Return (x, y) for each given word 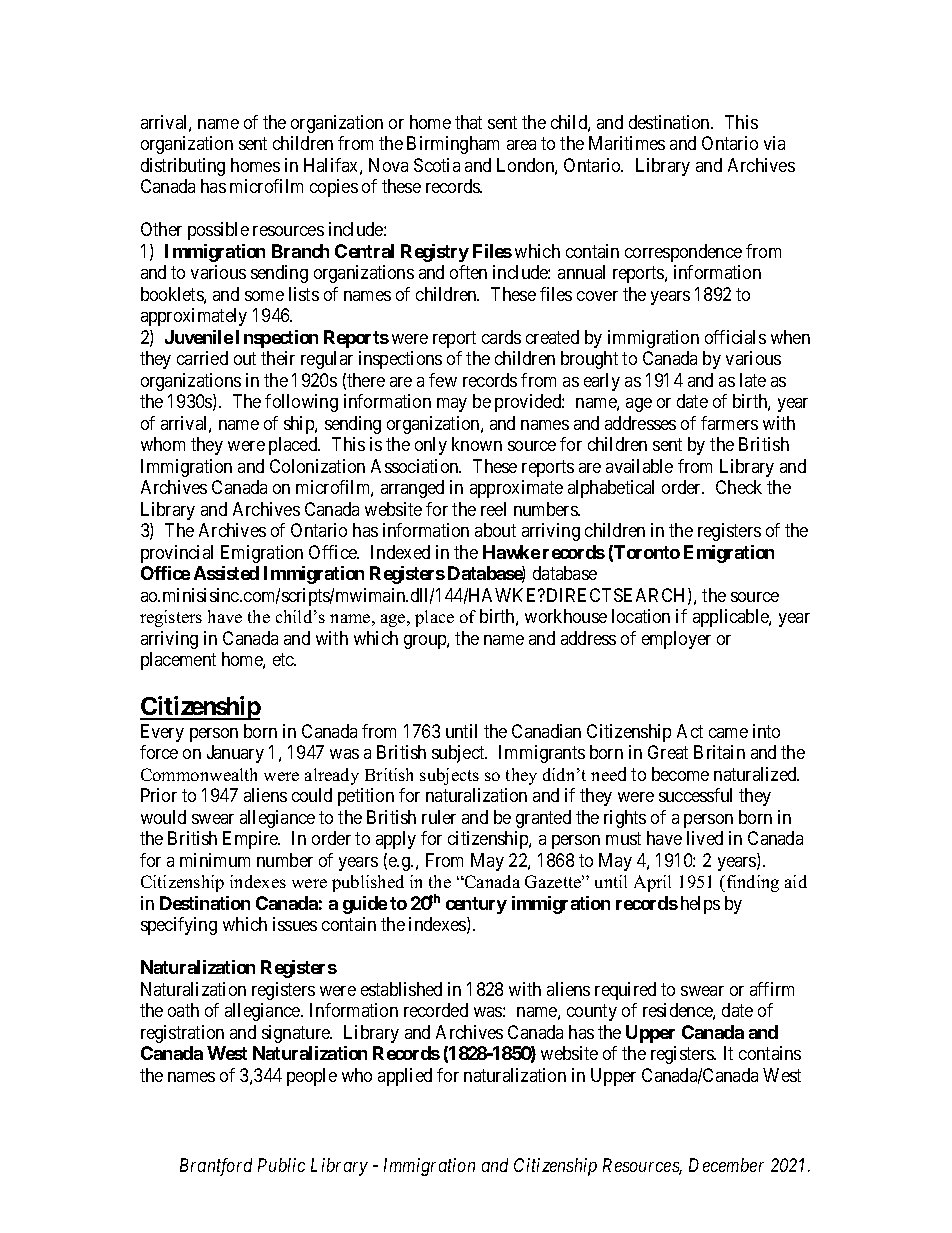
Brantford (216, 1167)
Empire (251, 840)
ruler (439, 817)
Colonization (317, 466)
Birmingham (453, 145)
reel (493, 509)
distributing (183, 167)
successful (695, 795)
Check (739, 487)
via (774, 143)
